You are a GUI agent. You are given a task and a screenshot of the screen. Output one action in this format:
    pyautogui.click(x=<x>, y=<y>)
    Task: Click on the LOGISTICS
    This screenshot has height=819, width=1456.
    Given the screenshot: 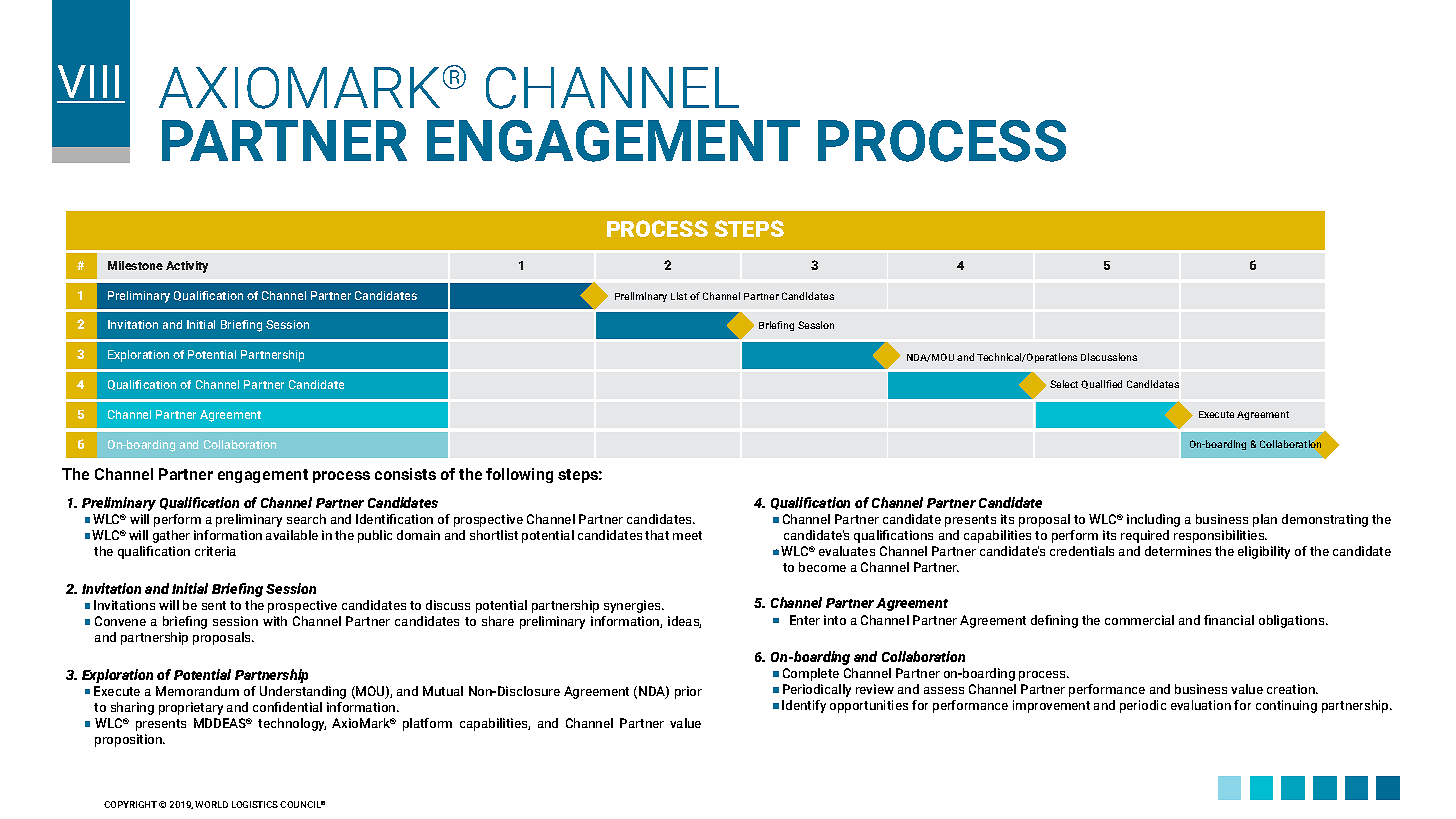 What is the action you would take?
    pyautogui.click(x=256, y=804)
